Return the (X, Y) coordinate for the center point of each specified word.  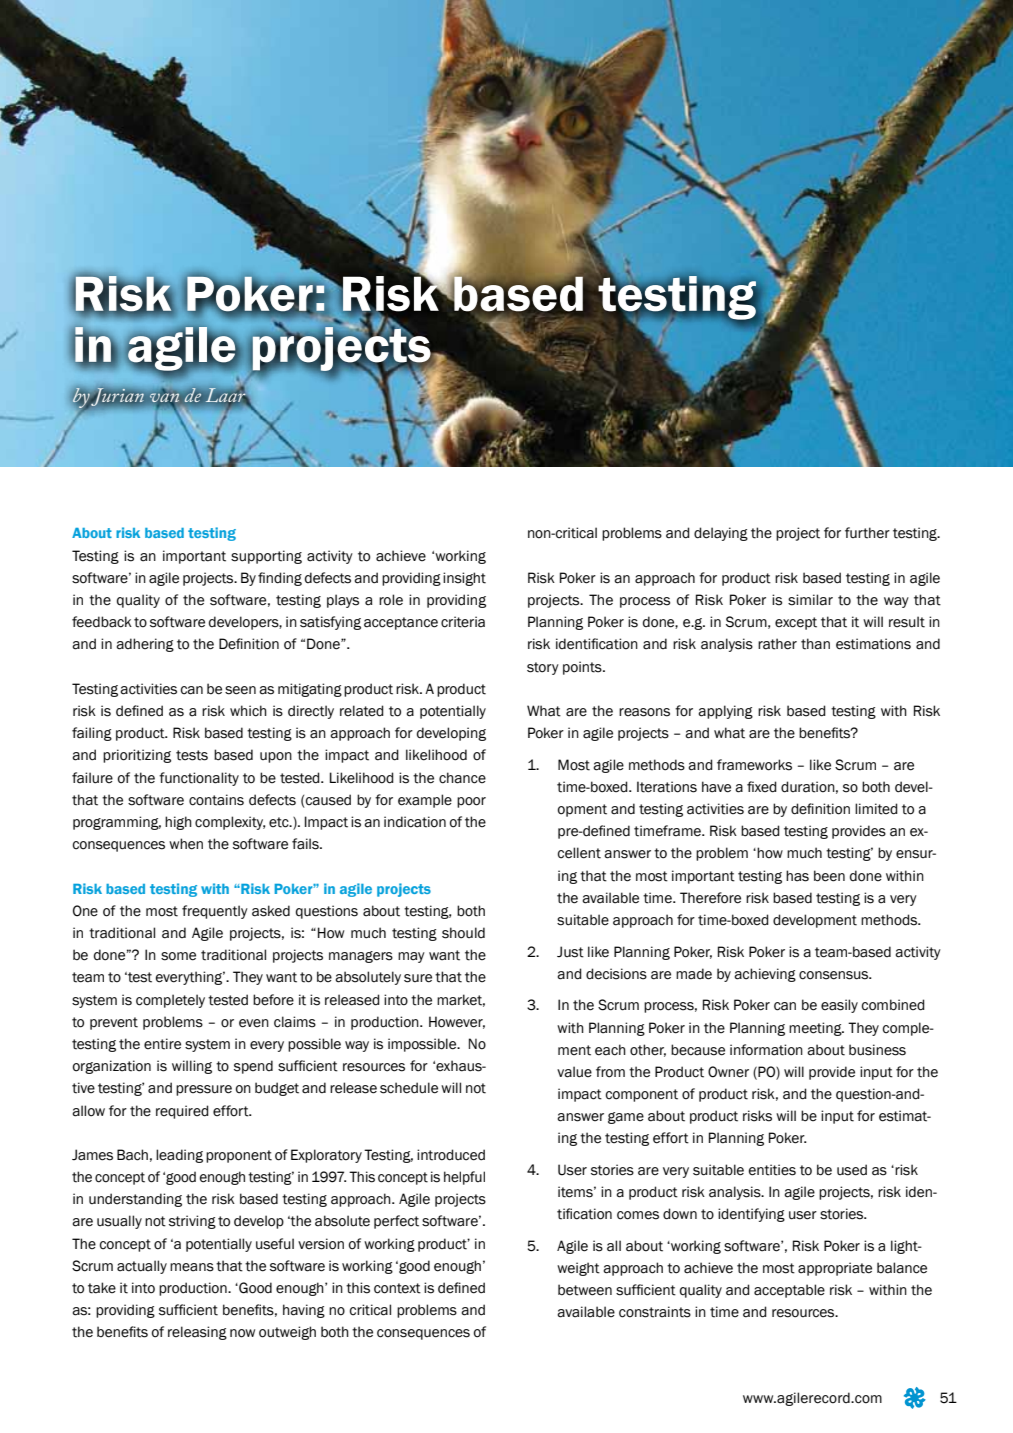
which (248, 711)
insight (464, 579)
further (867, 533)
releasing (197, 1333)
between (585, 1290)
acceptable (789, 1291)
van (164, 398)
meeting (816, 1029)
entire (162, 1044)
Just (570, 952)
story (543, 668)
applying (725, 712)
